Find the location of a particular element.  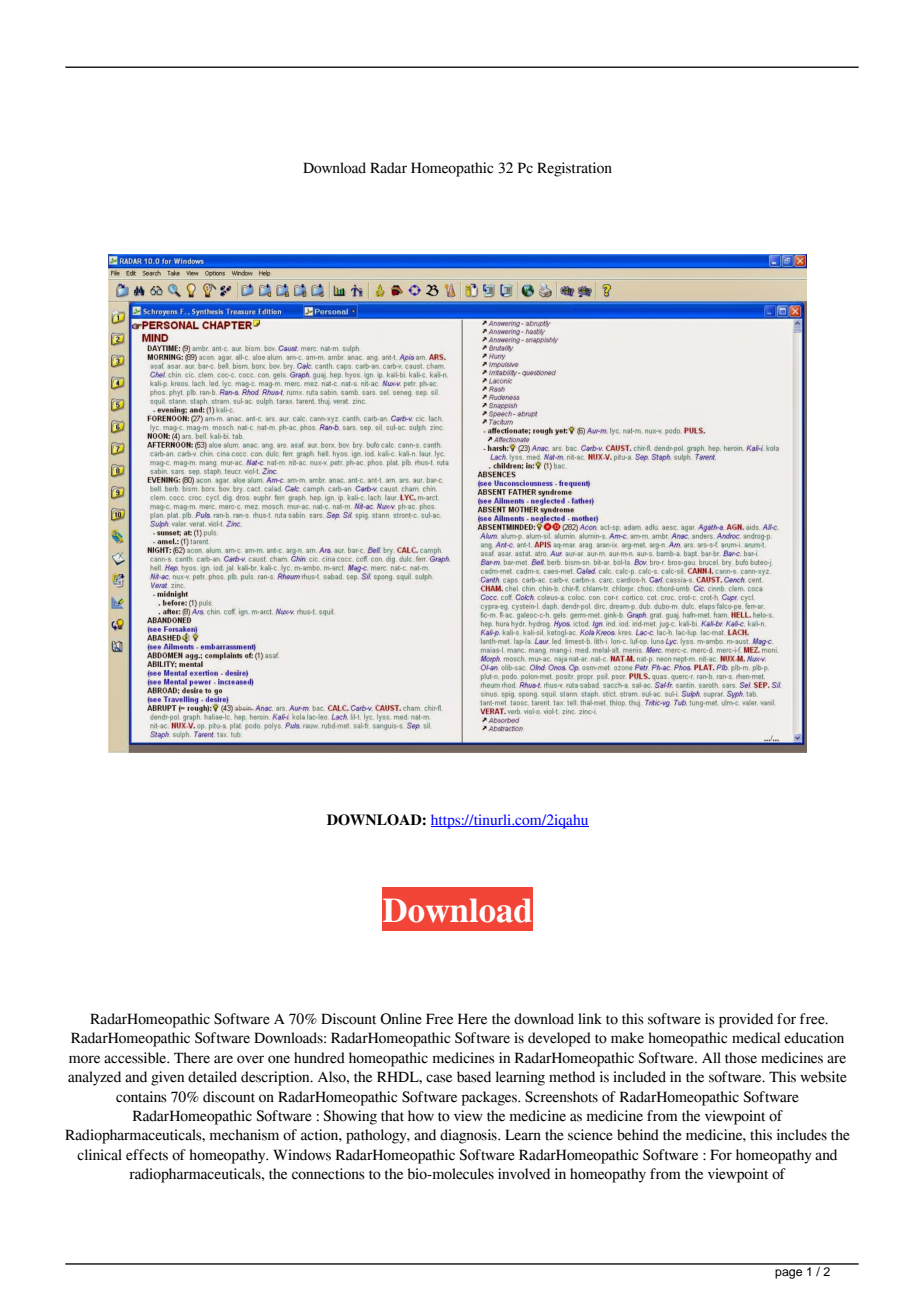

medical is located at coordinates (756, 1038).
